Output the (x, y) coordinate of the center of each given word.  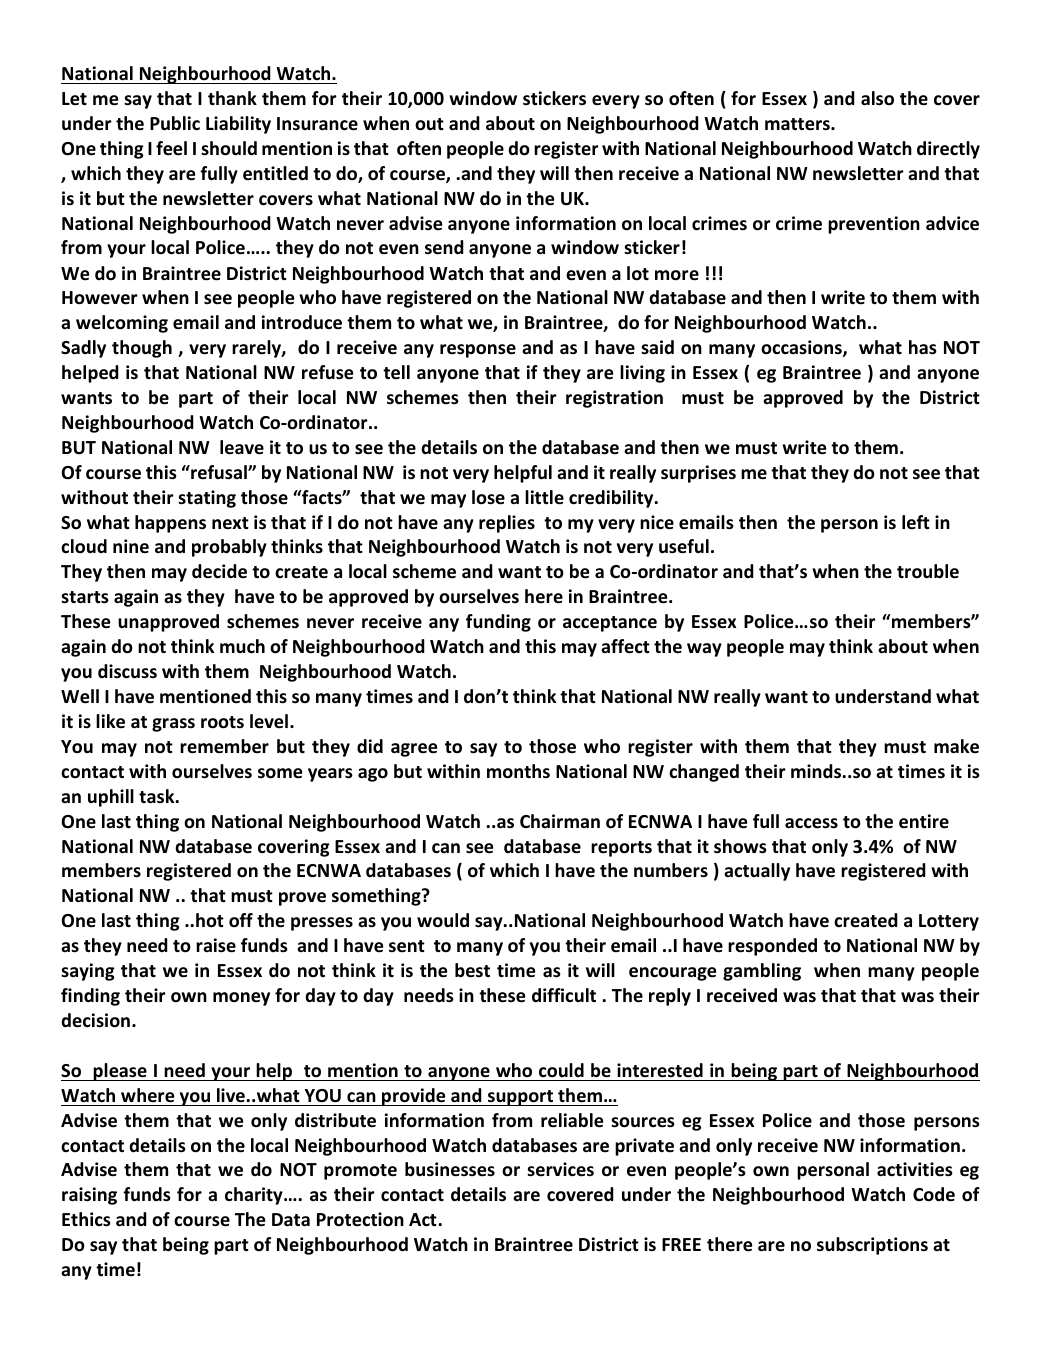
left (916, 522)
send (444, 247)
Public (175, 123)
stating (207, 499)
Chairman (560, 821)
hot (210, 920)
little (544, 497)
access (811, 823)
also (877, 98)
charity (255, 1196)
